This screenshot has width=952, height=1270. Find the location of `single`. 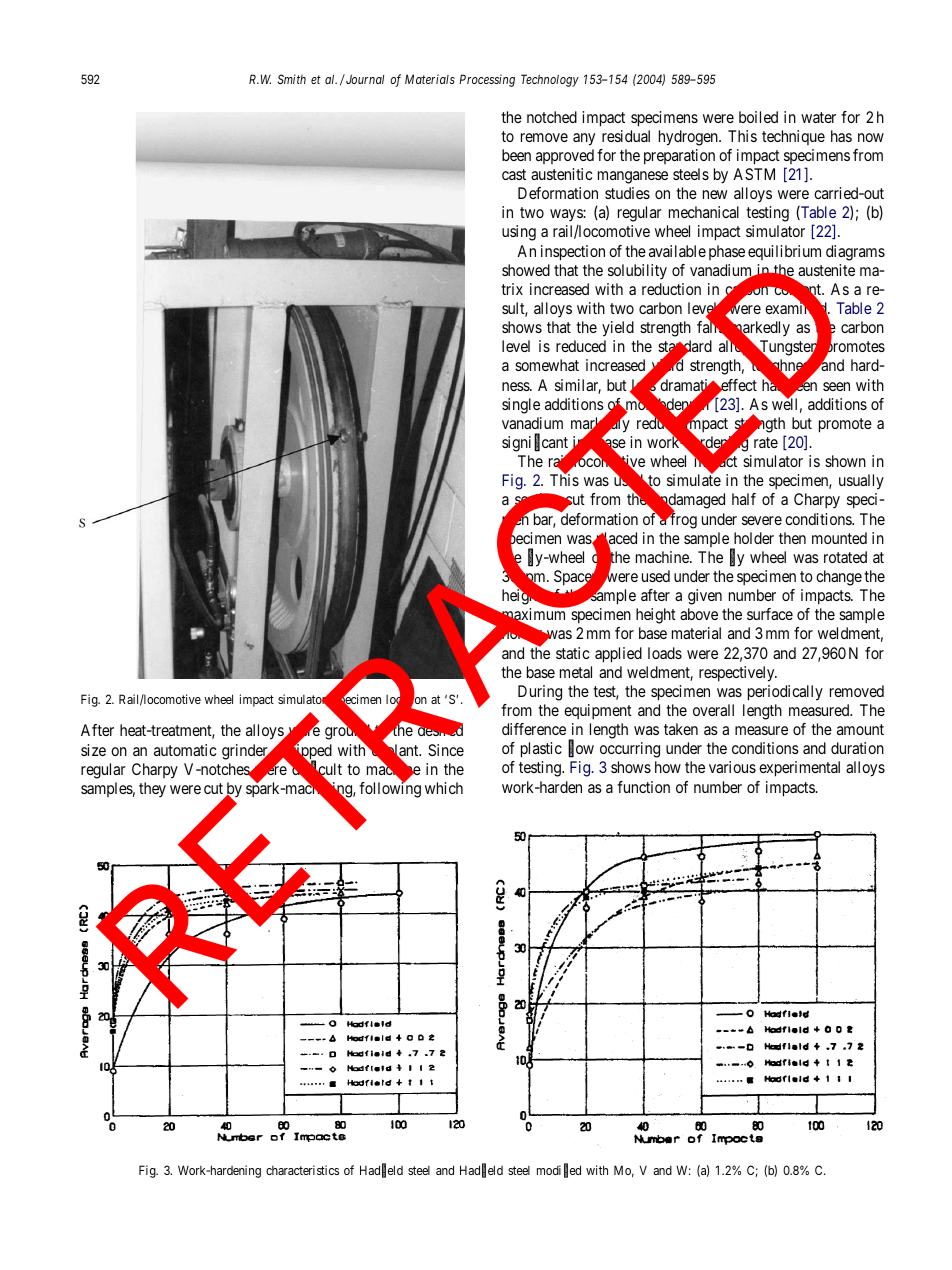

single is located at coordinates (521, 406).
